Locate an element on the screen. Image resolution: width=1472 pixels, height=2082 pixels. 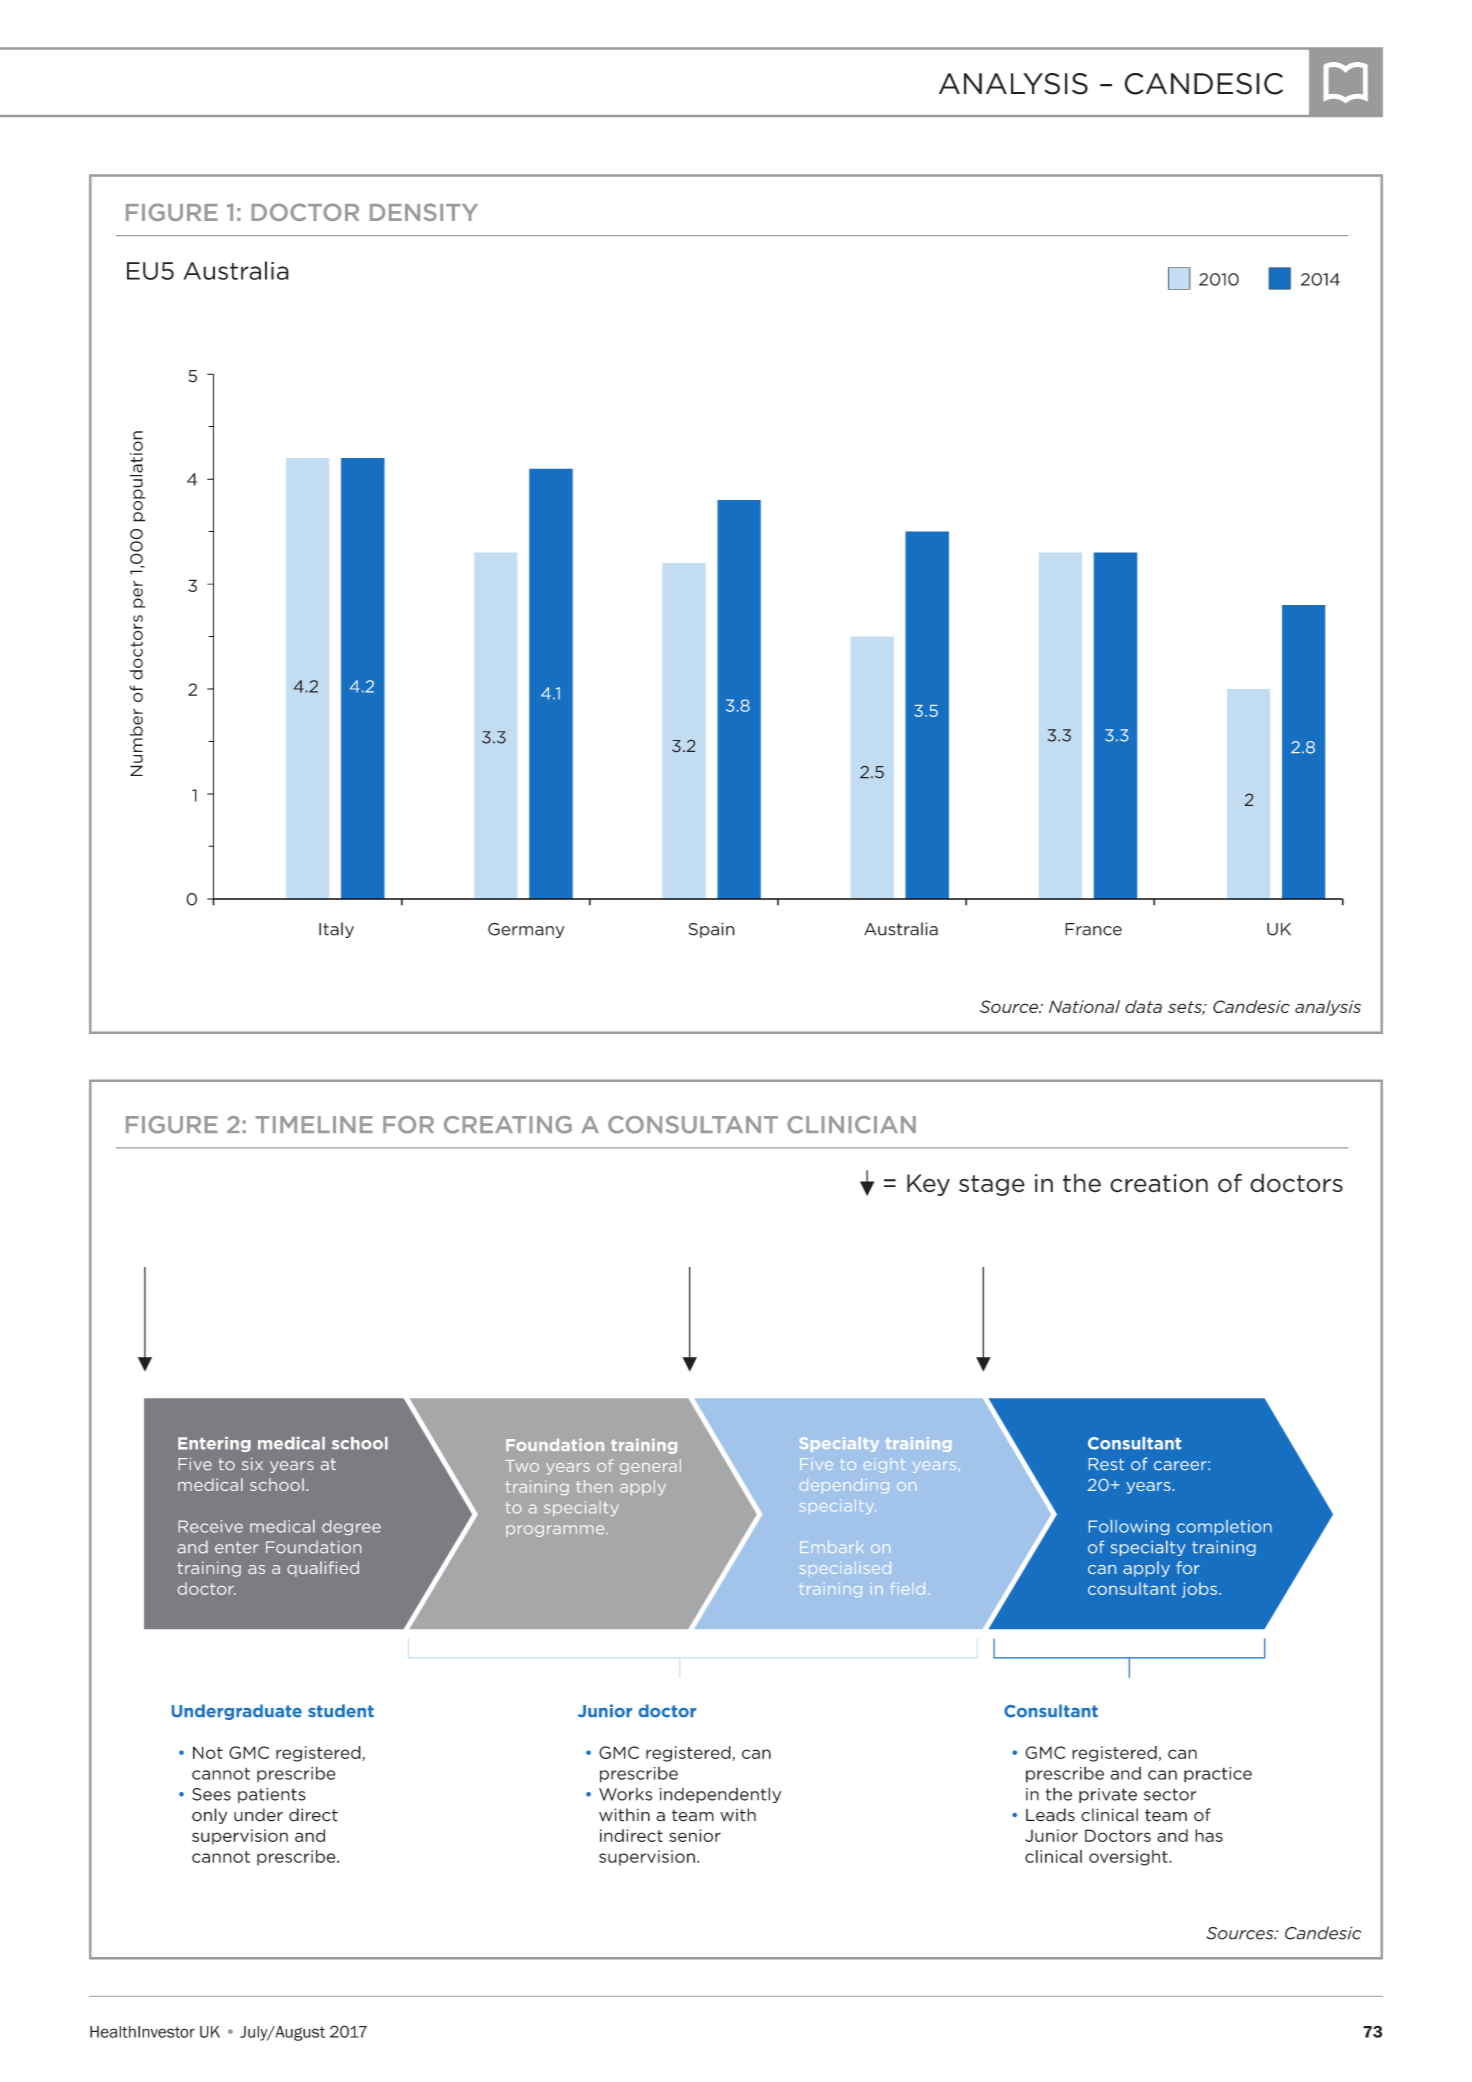
DENSITY is located at coordinates (424, 212).
